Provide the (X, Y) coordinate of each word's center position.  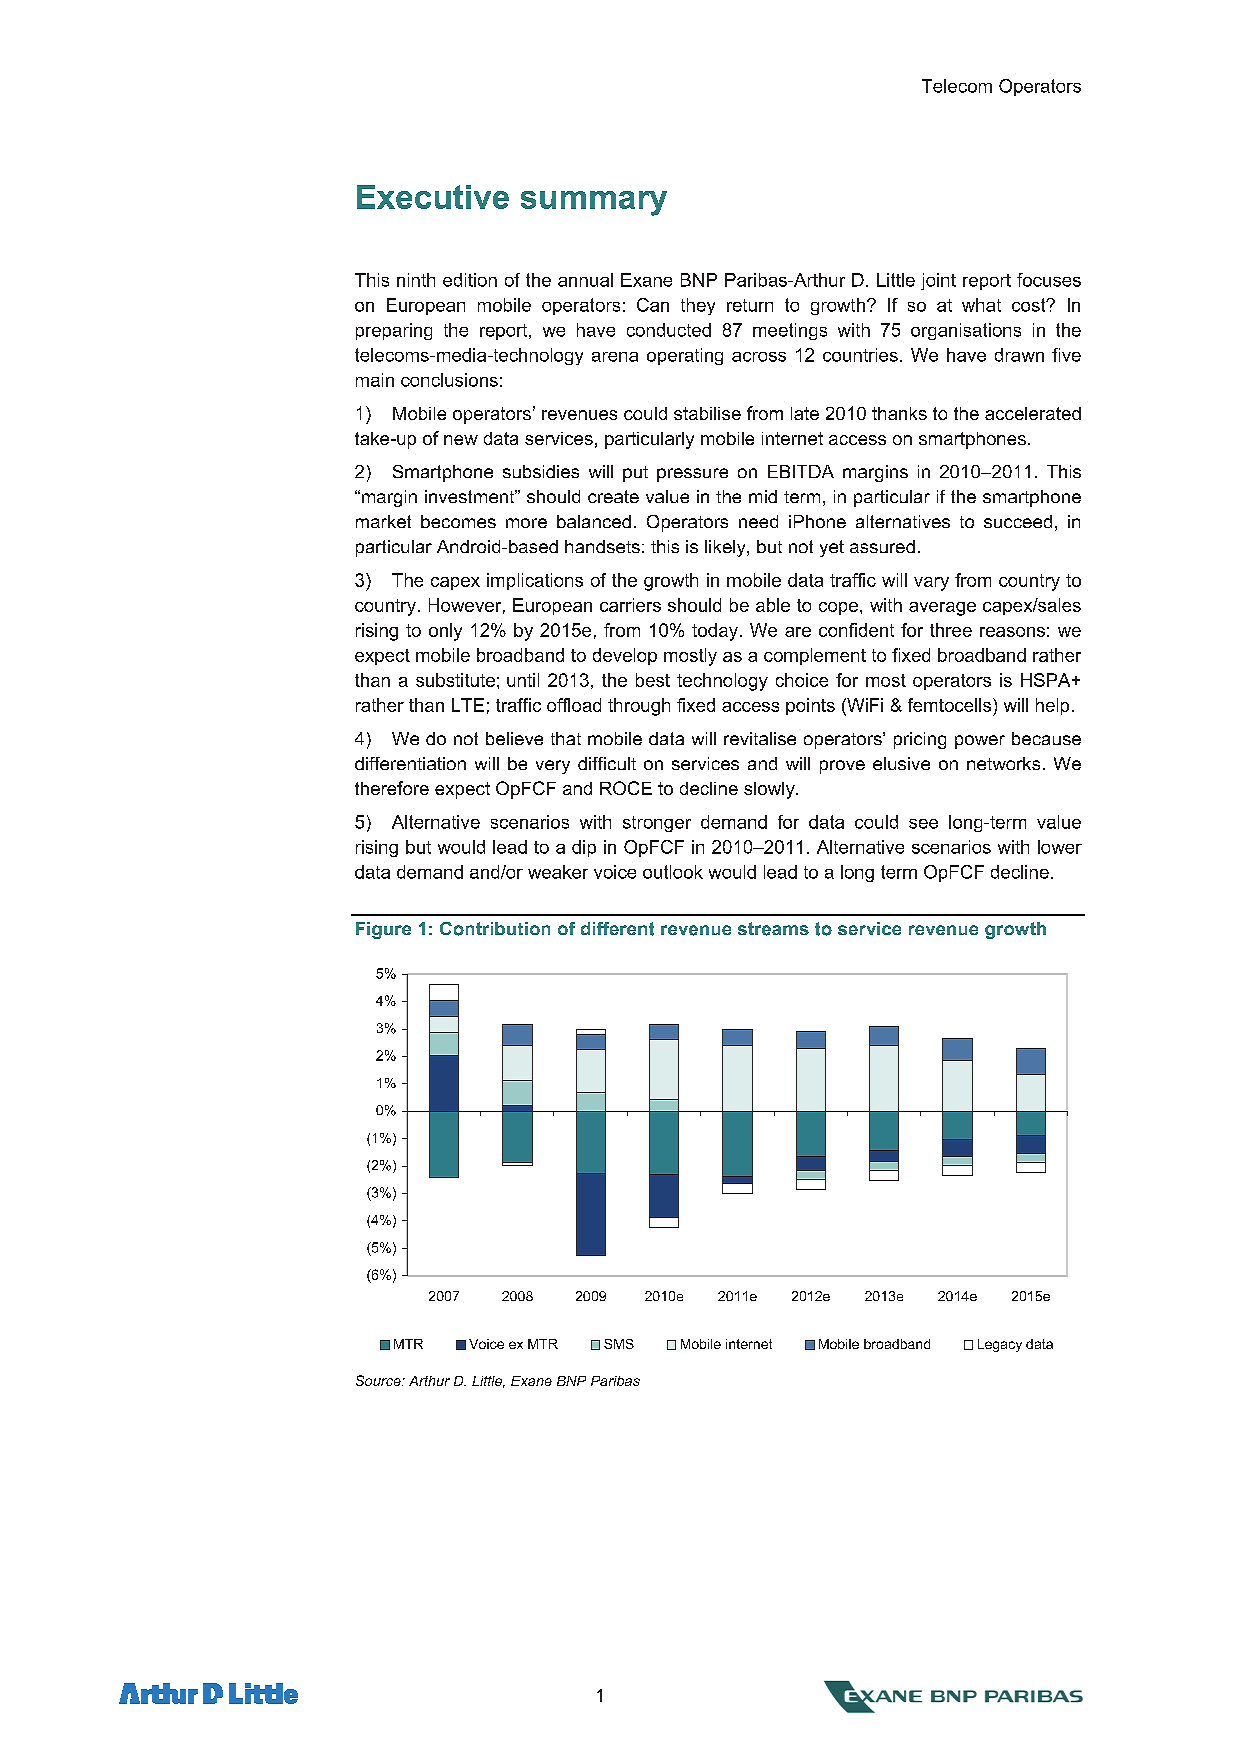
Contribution (495, 929)
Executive (433, 197)
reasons (1012, 632)
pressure (692, 475)
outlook (673, 872)
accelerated (1033, 413)
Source (379, 1380)
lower (1060, 847)
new (461, 440)
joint (938, 281)
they (698, 306)
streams (773, 929)
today (715, 632)
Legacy (1000, 1345)
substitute (455, 680)
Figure (383, 930)
